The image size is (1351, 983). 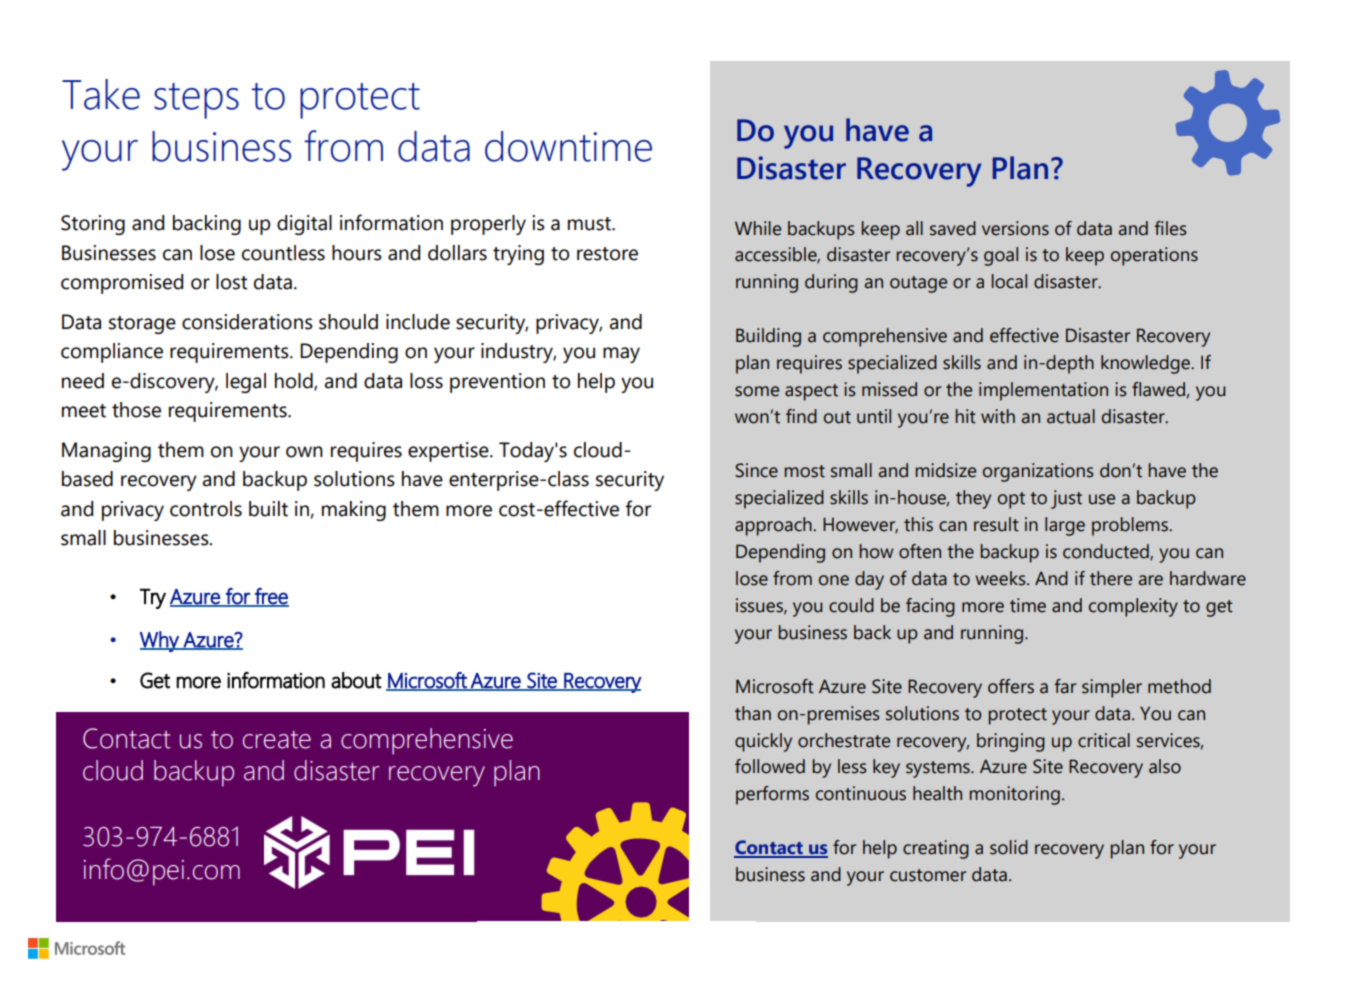 I want to click on complexity, so click(x=1133, y=607).
